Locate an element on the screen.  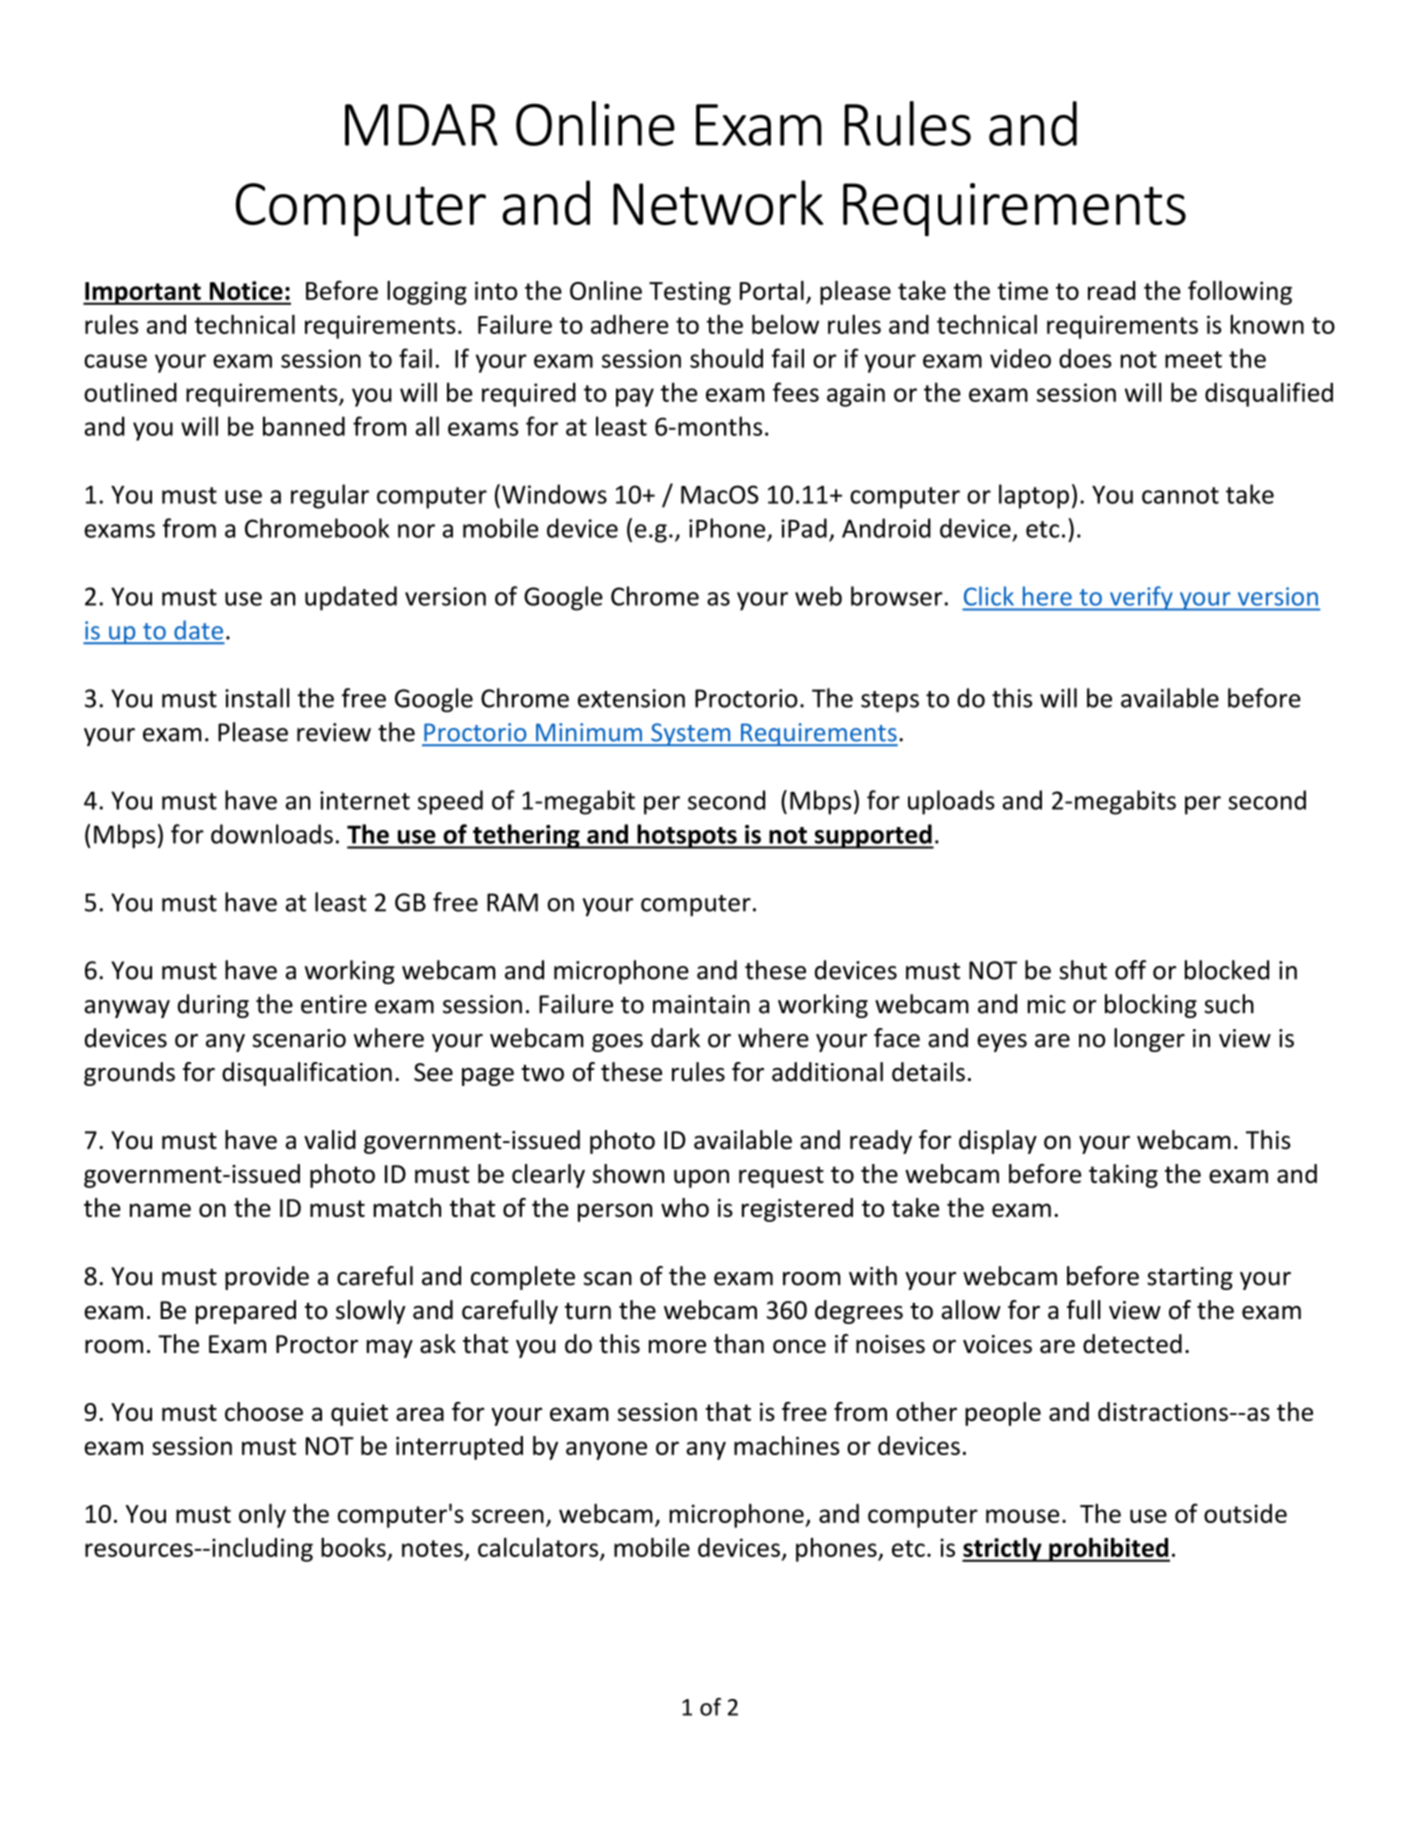
prohibited is located at coordinates (1108, 1549).
